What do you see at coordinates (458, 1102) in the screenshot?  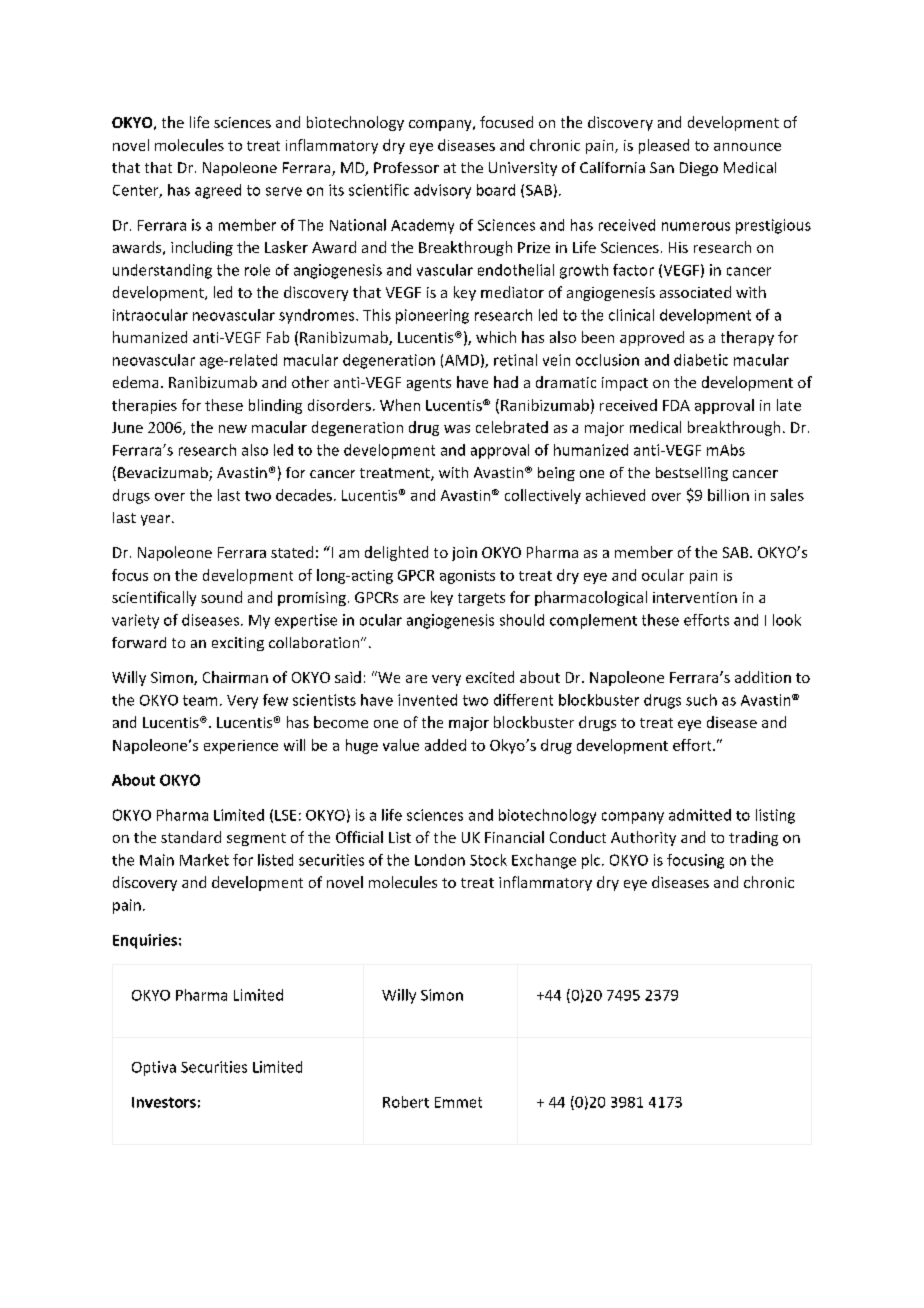 I see `Emmet` at bounding box center [458, 1102].
